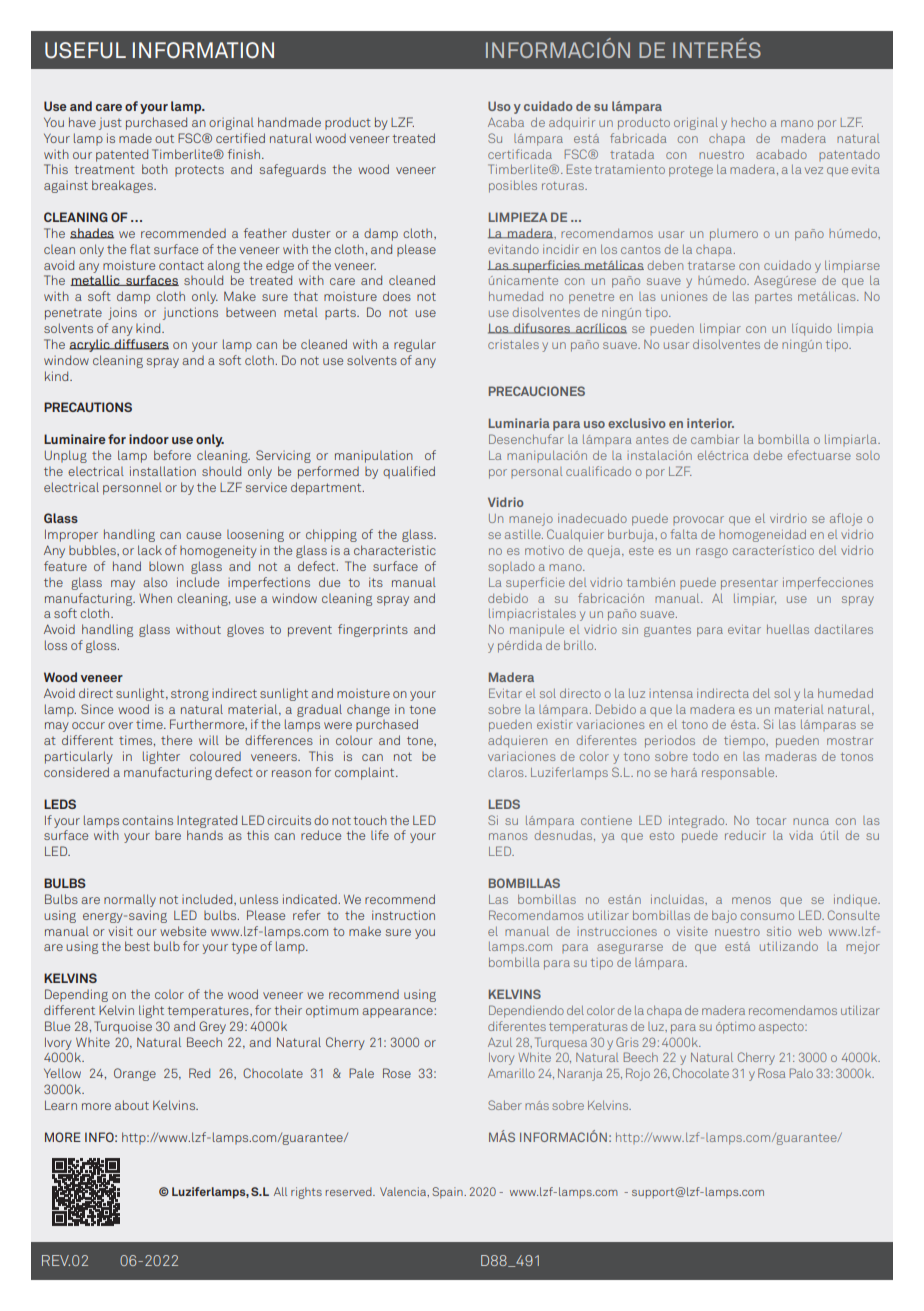 This image has width=924, height=1311. What do you see at coordinates (449, 1192) in the image?
I see `Spain` at bounding box center [449, 1192].
